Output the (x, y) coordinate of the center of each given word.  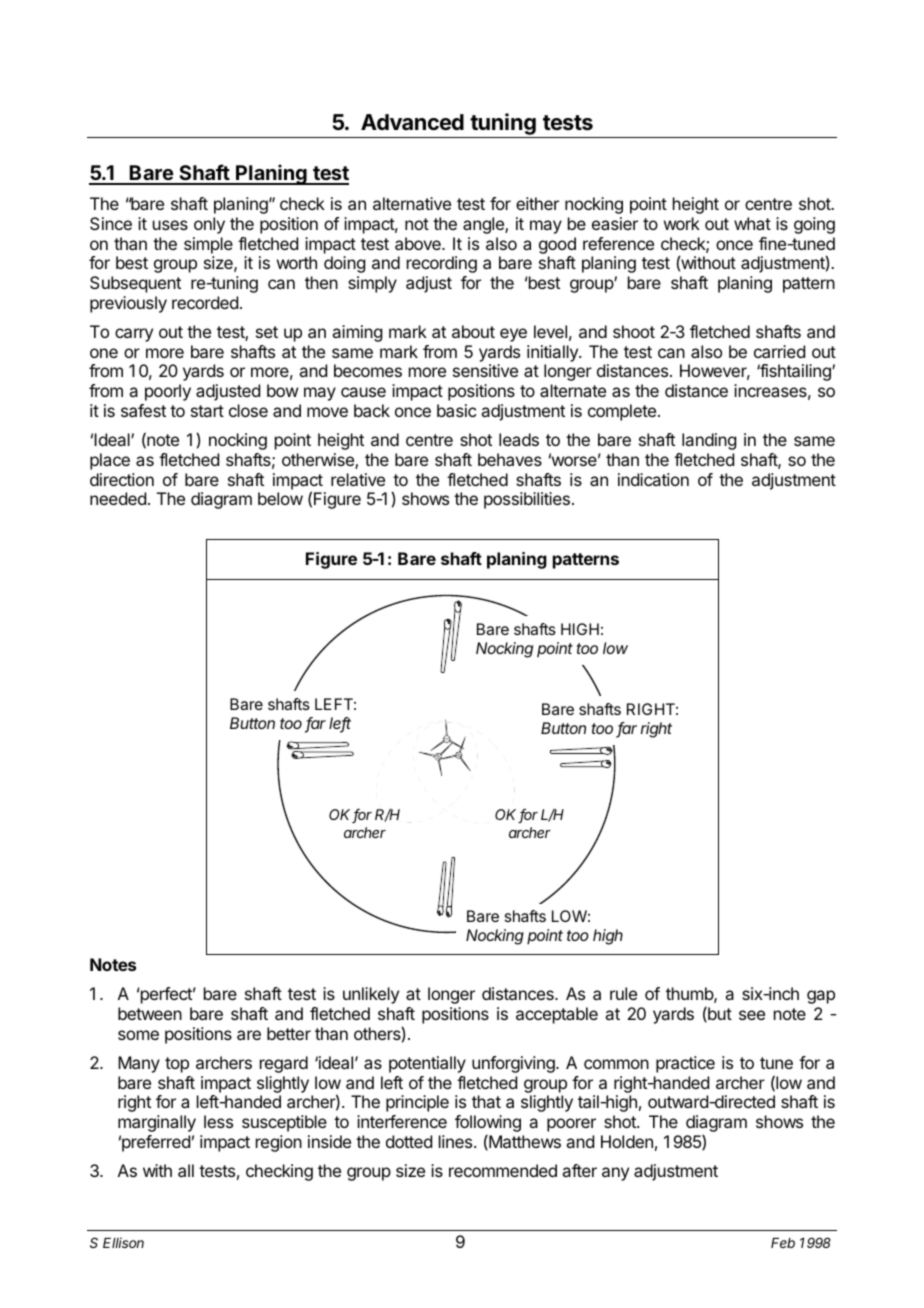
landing (709, 441)
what (752, 223)
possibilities (527, 500)
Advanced (412, 122)
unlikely (371, 995)
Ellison (123, 1242)
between (150, 1013)
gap (821, 997)
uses (170, 225)
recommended (503, 1170)
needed (118, 498)
